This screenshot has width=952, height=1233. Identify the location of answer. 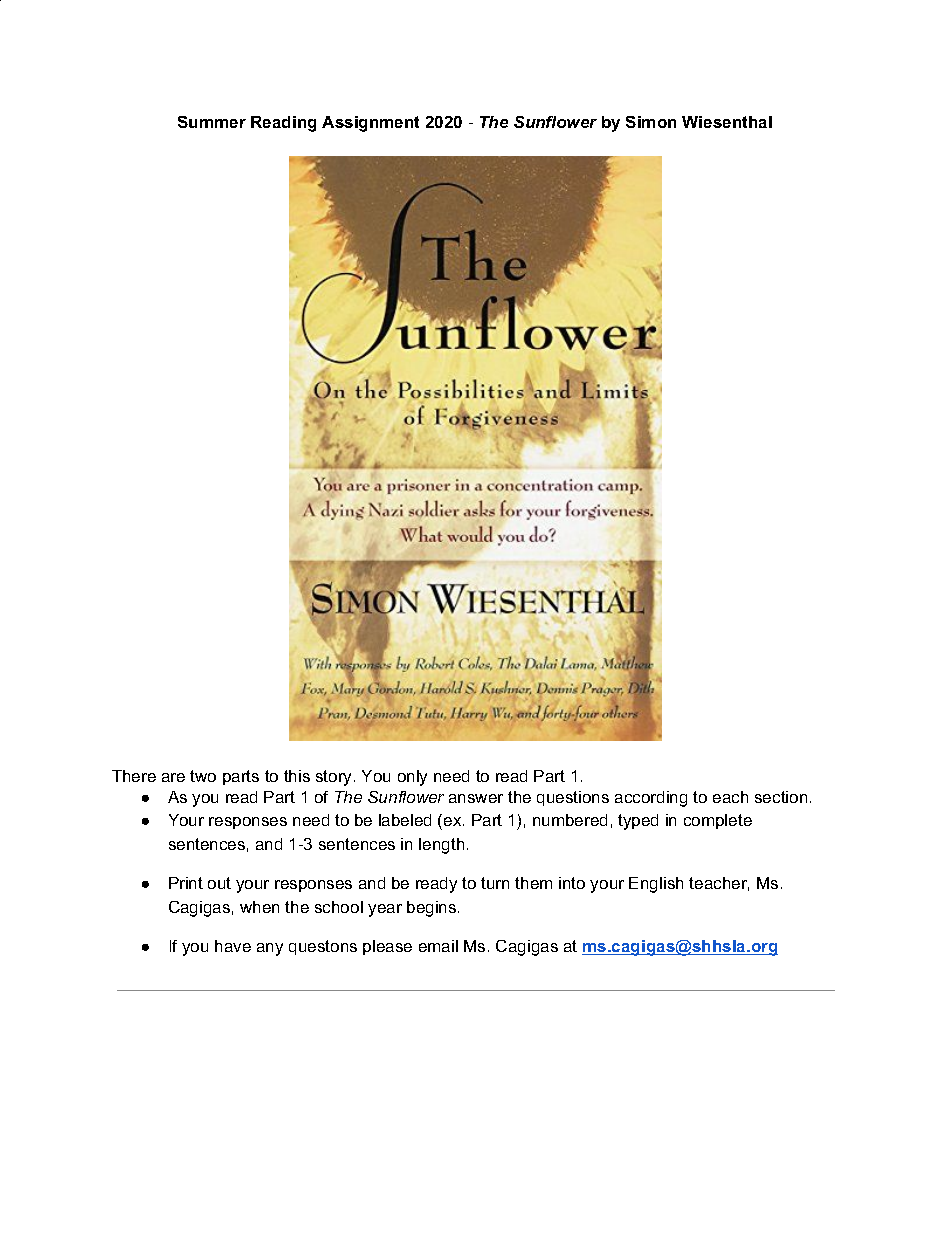
(476, 798).
